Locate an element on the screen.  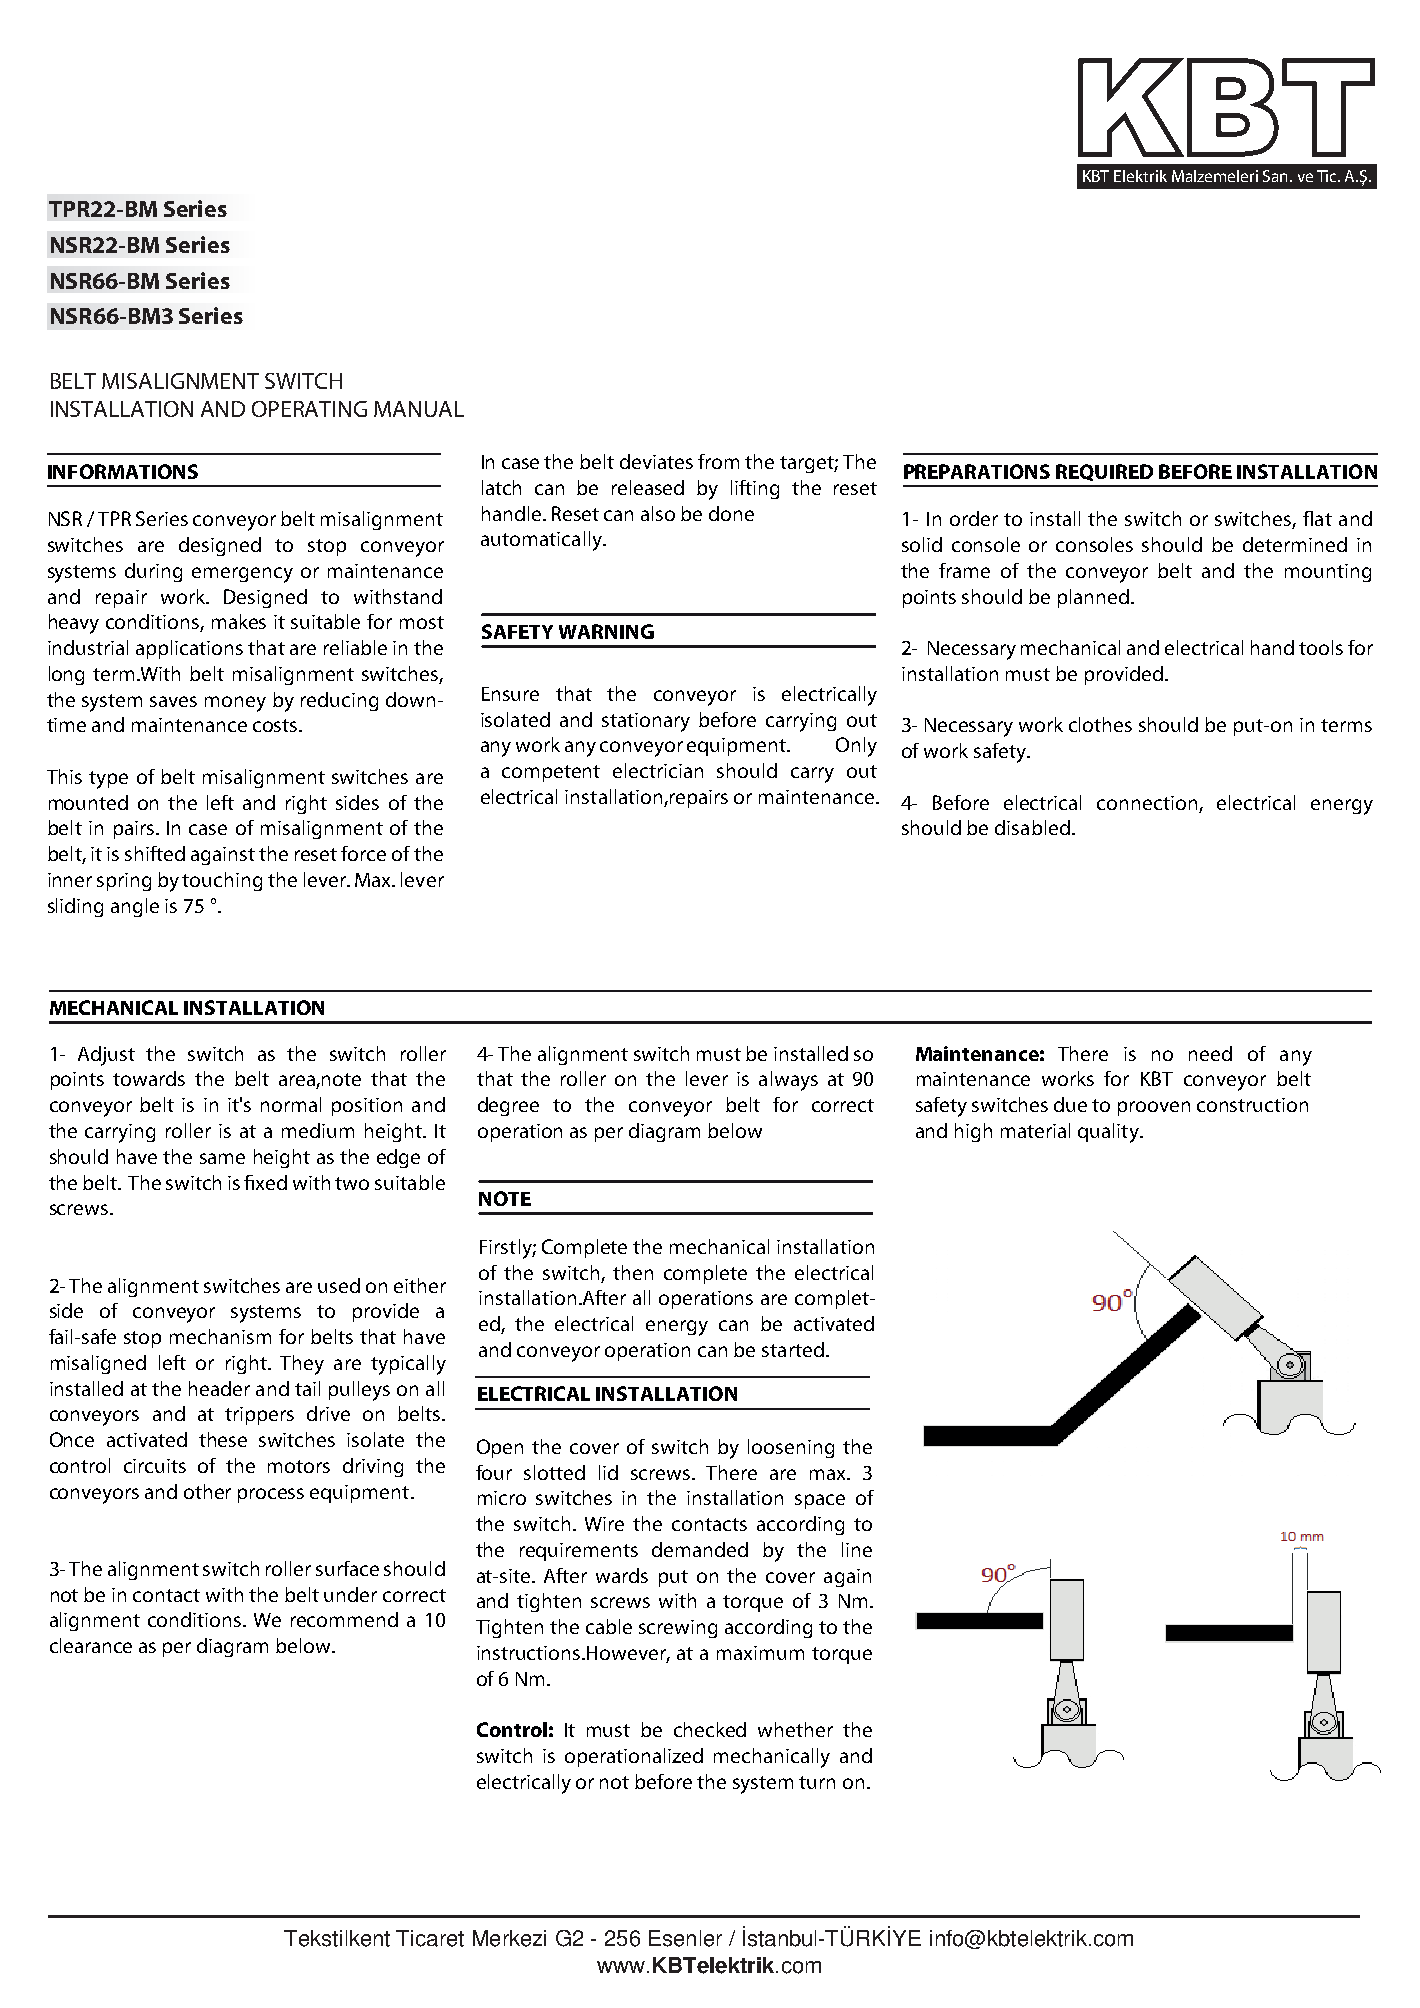
turn is located at coordinates (817, 1782).
